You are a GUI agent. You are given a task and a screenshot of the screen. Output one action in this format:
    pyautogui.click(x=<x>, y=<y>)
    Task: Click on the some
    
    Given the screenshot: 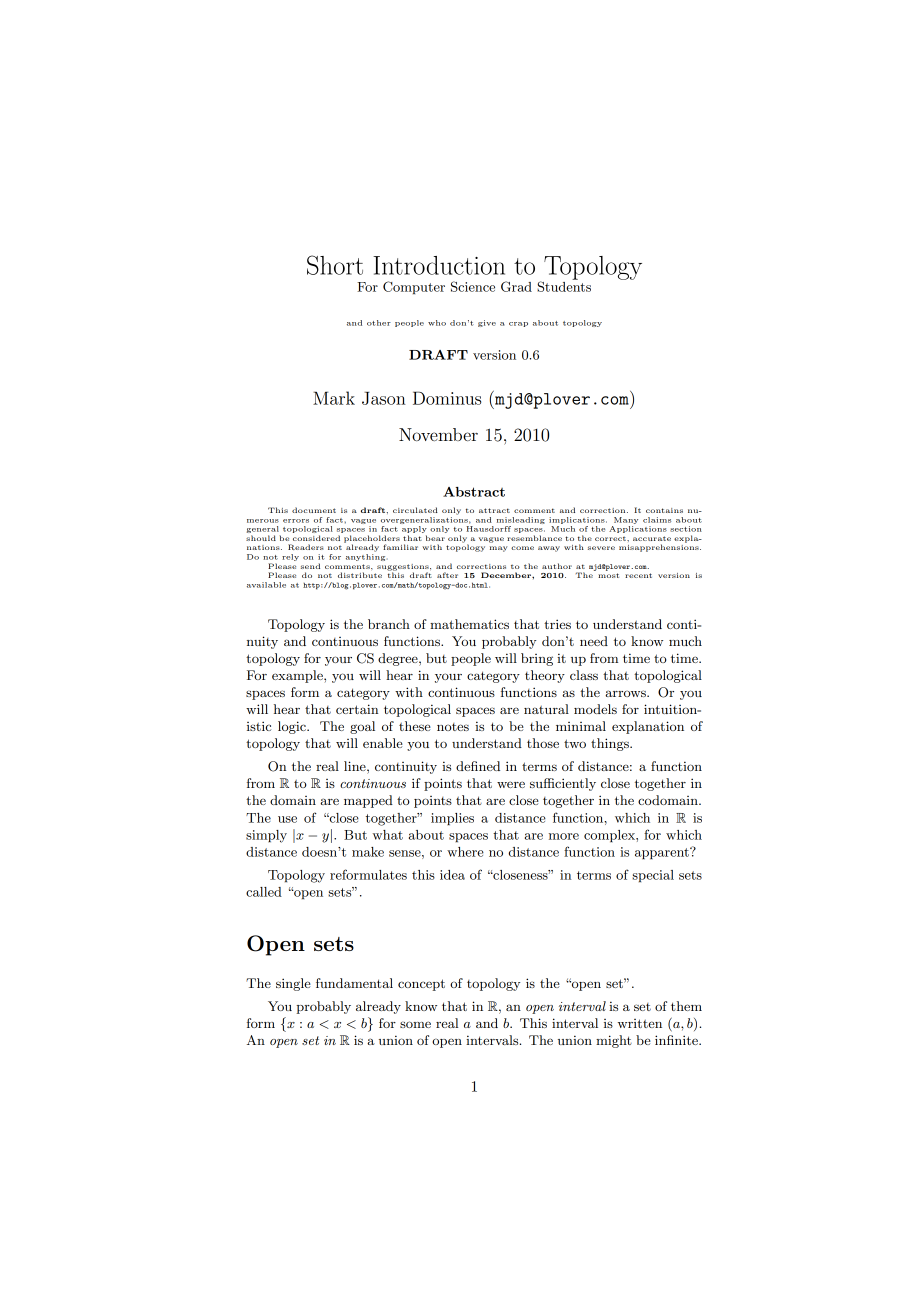 What is the action you would take?
    pyautogui.click(x=415, y=1024)
